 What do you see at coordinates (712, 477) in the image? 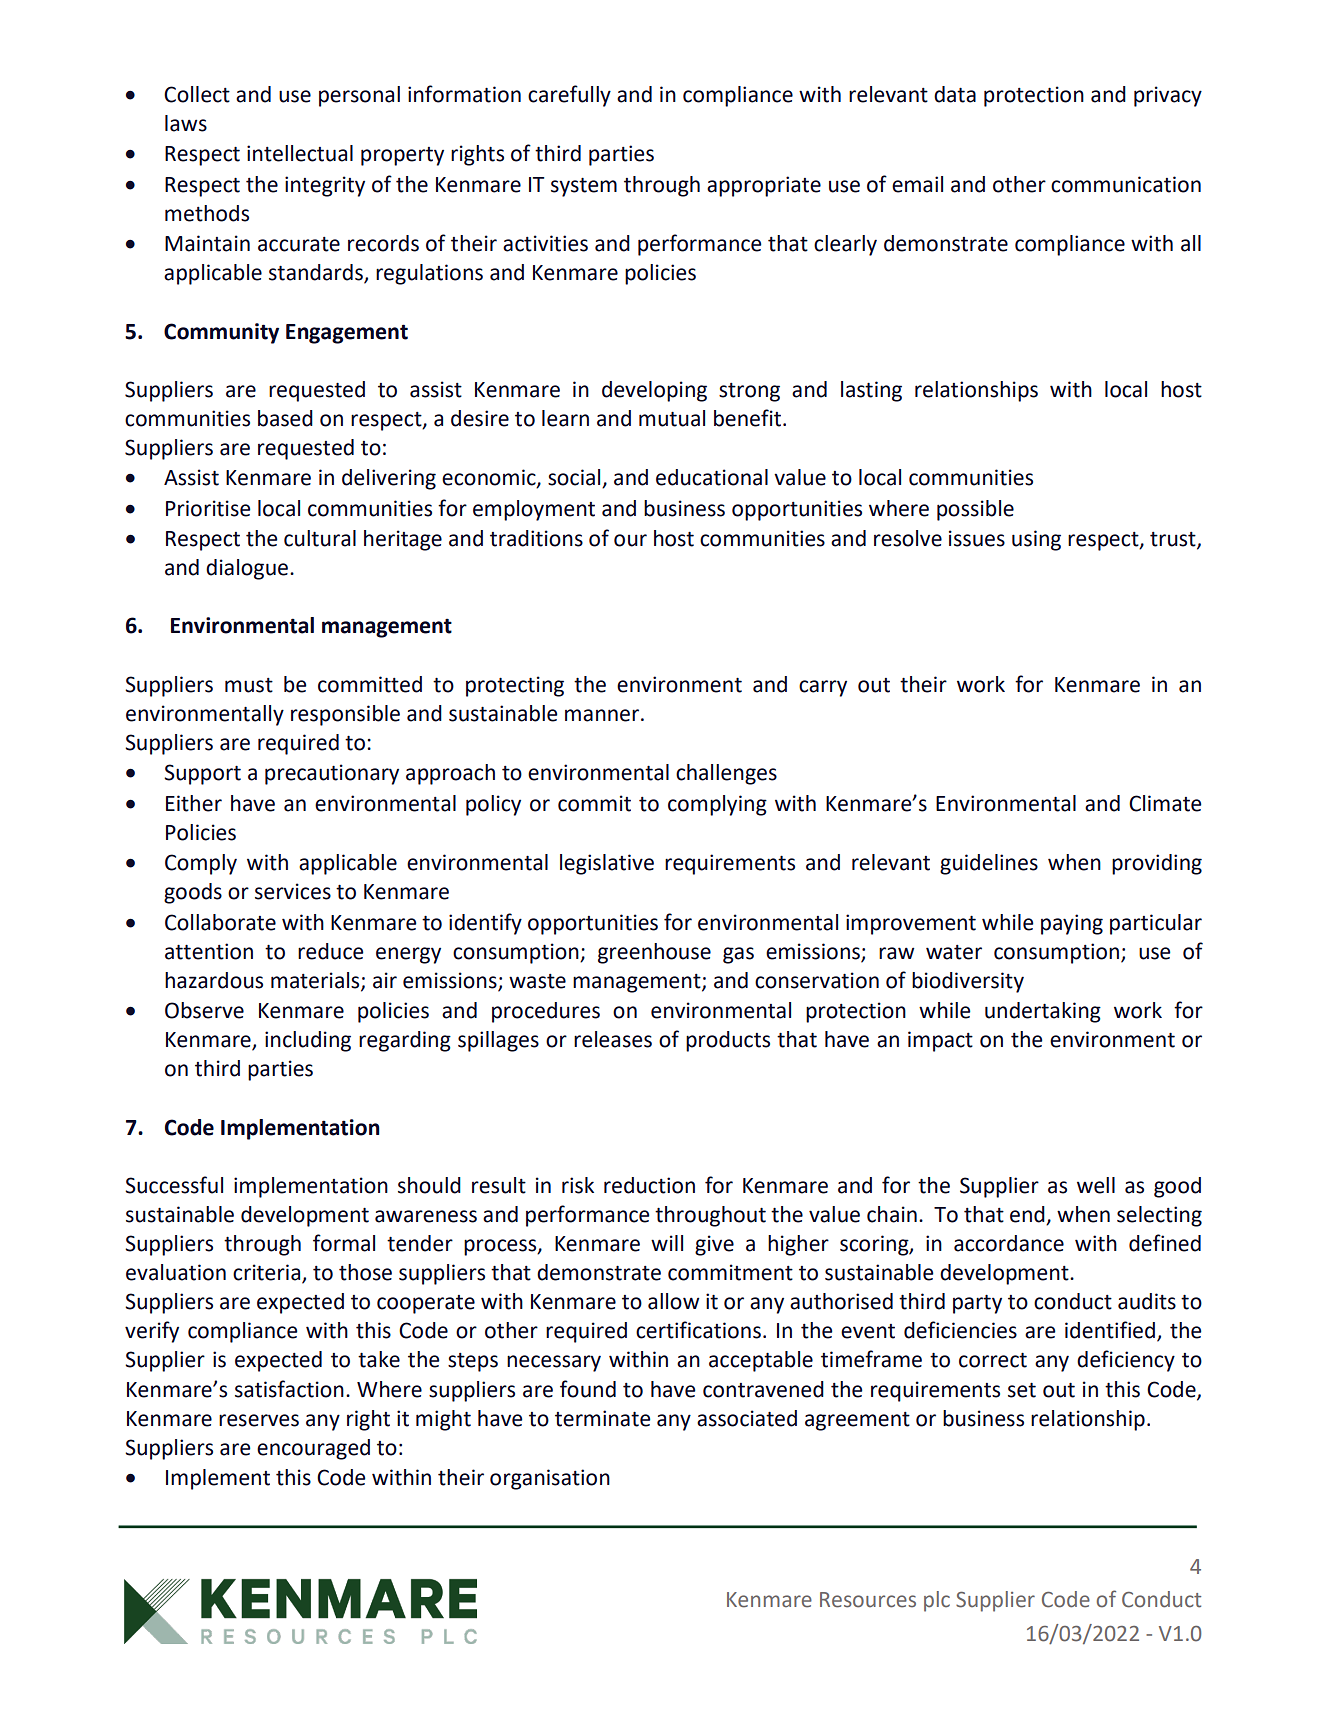
I see `educational` at bounding box center [712, 477].
